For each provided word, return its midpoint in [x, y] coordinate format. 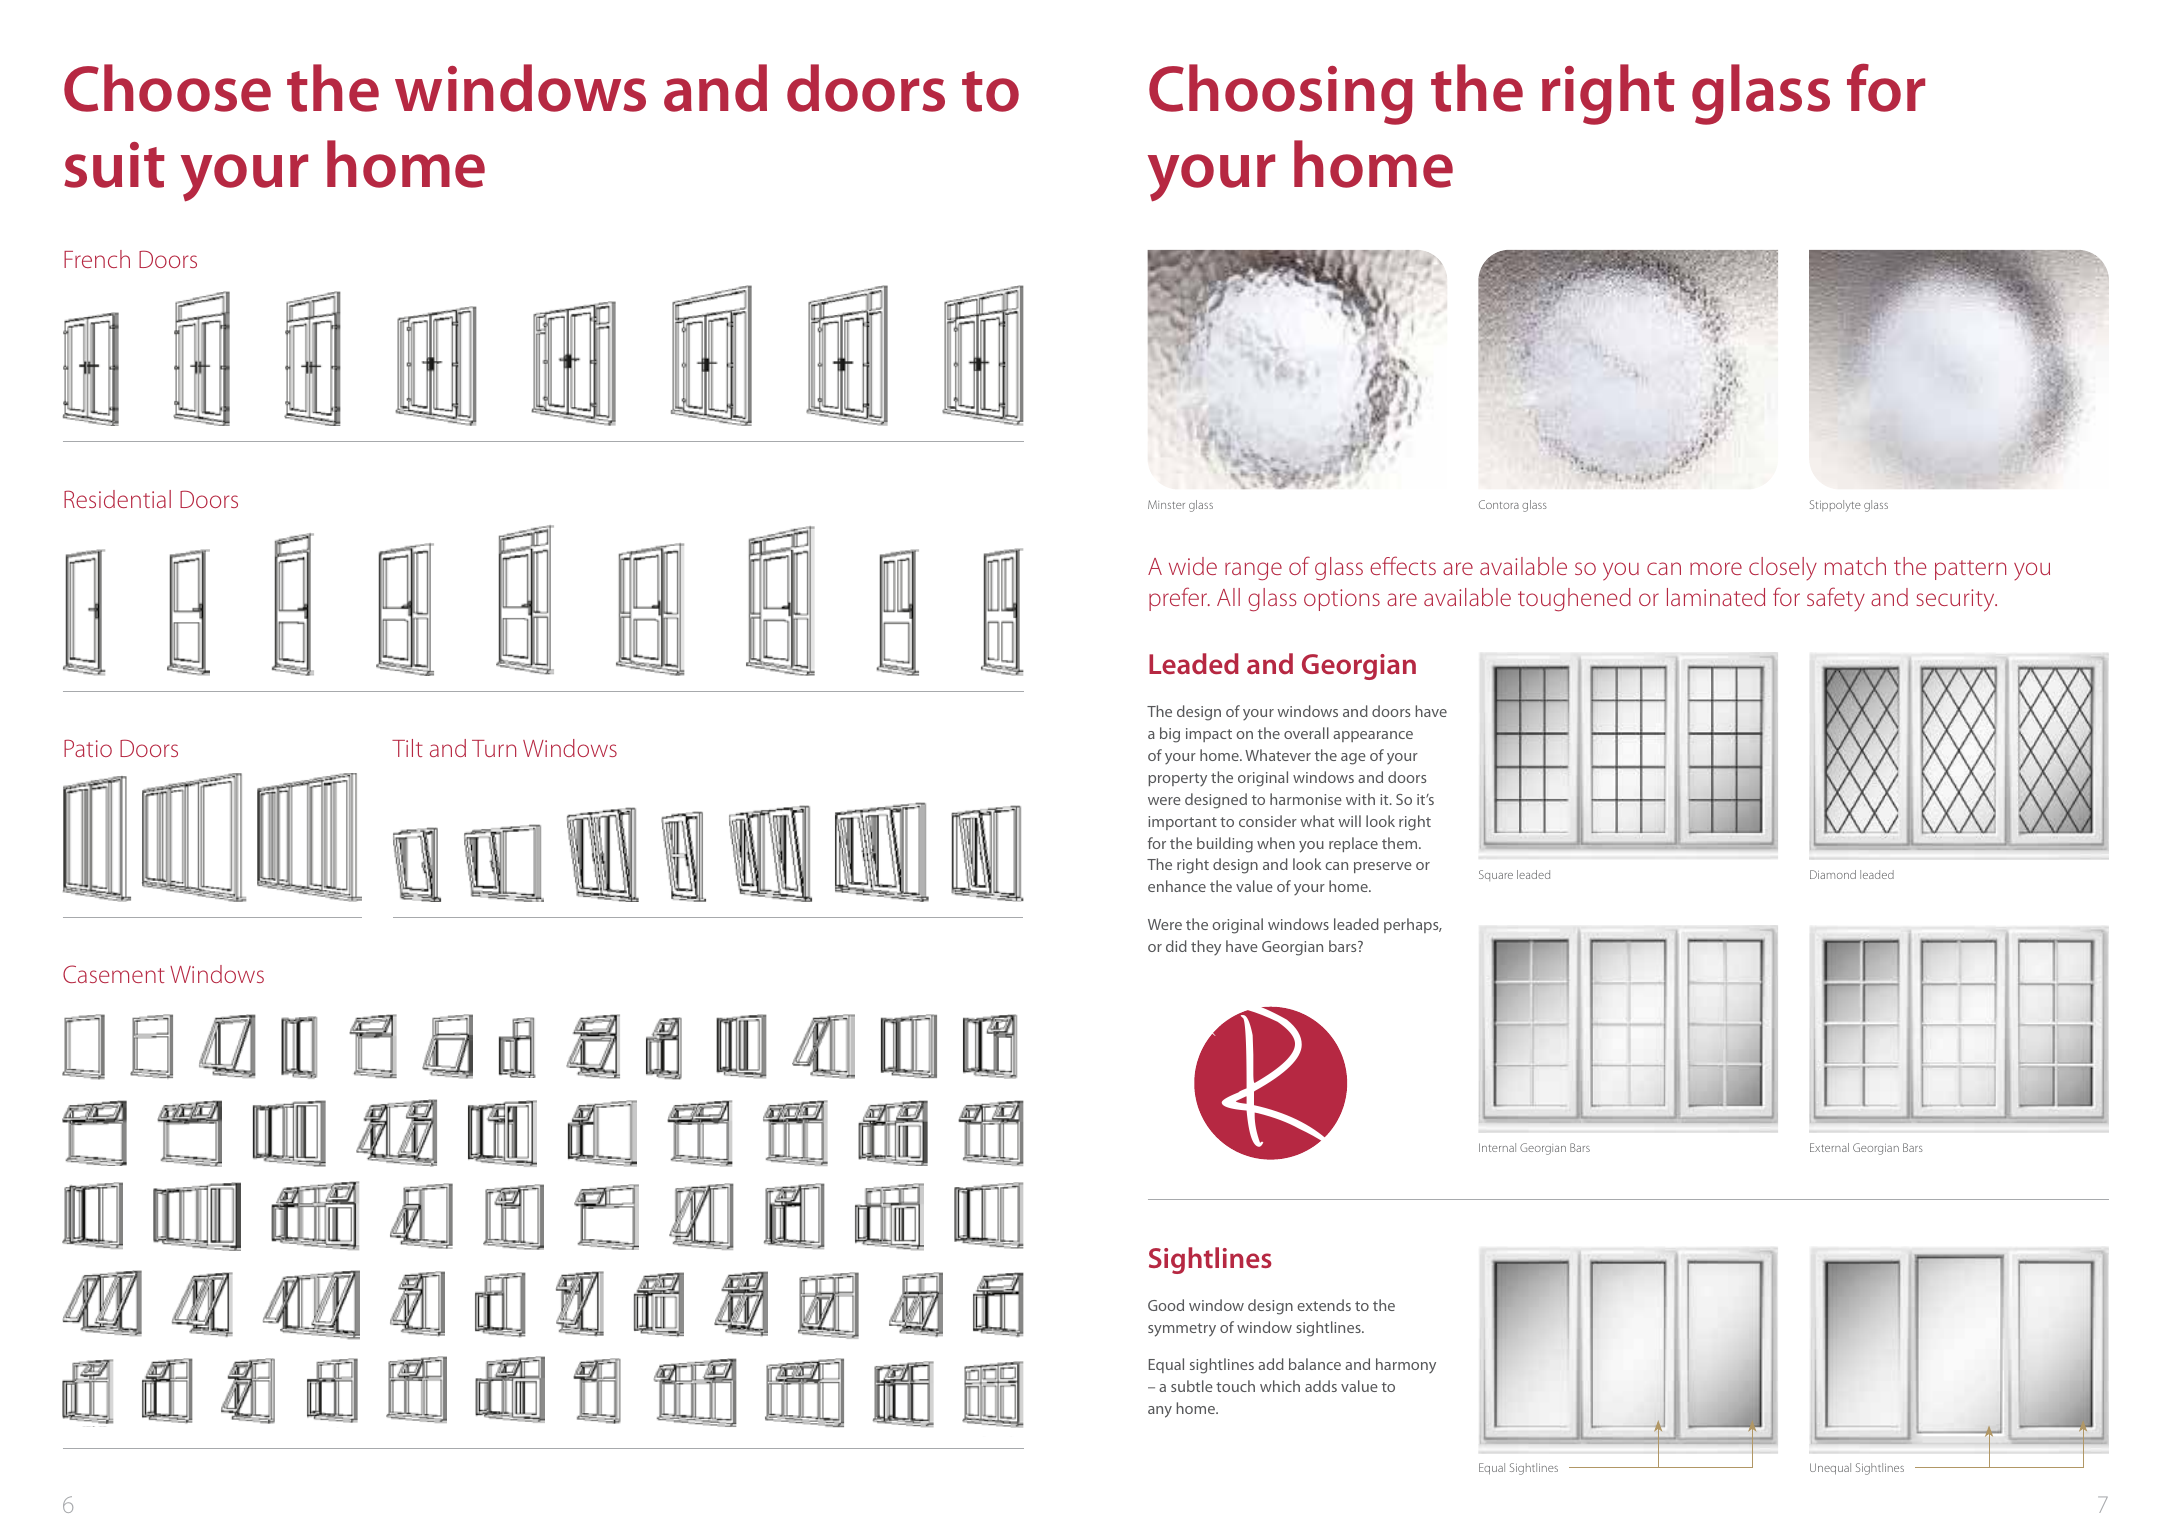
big [1170, 735]
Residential [117, 499]
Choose [167, 88]
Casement [114, 974]
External [1829, 1147]
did [1176, 946]
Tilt [407, 748]
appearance [1373, 736]
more [1716, 568]
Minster [1166, 504]
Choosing [1281, 94]
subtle [1192, 1386]
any [1160, 1412]
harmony [1406, 1365]
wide [1193, 566]
